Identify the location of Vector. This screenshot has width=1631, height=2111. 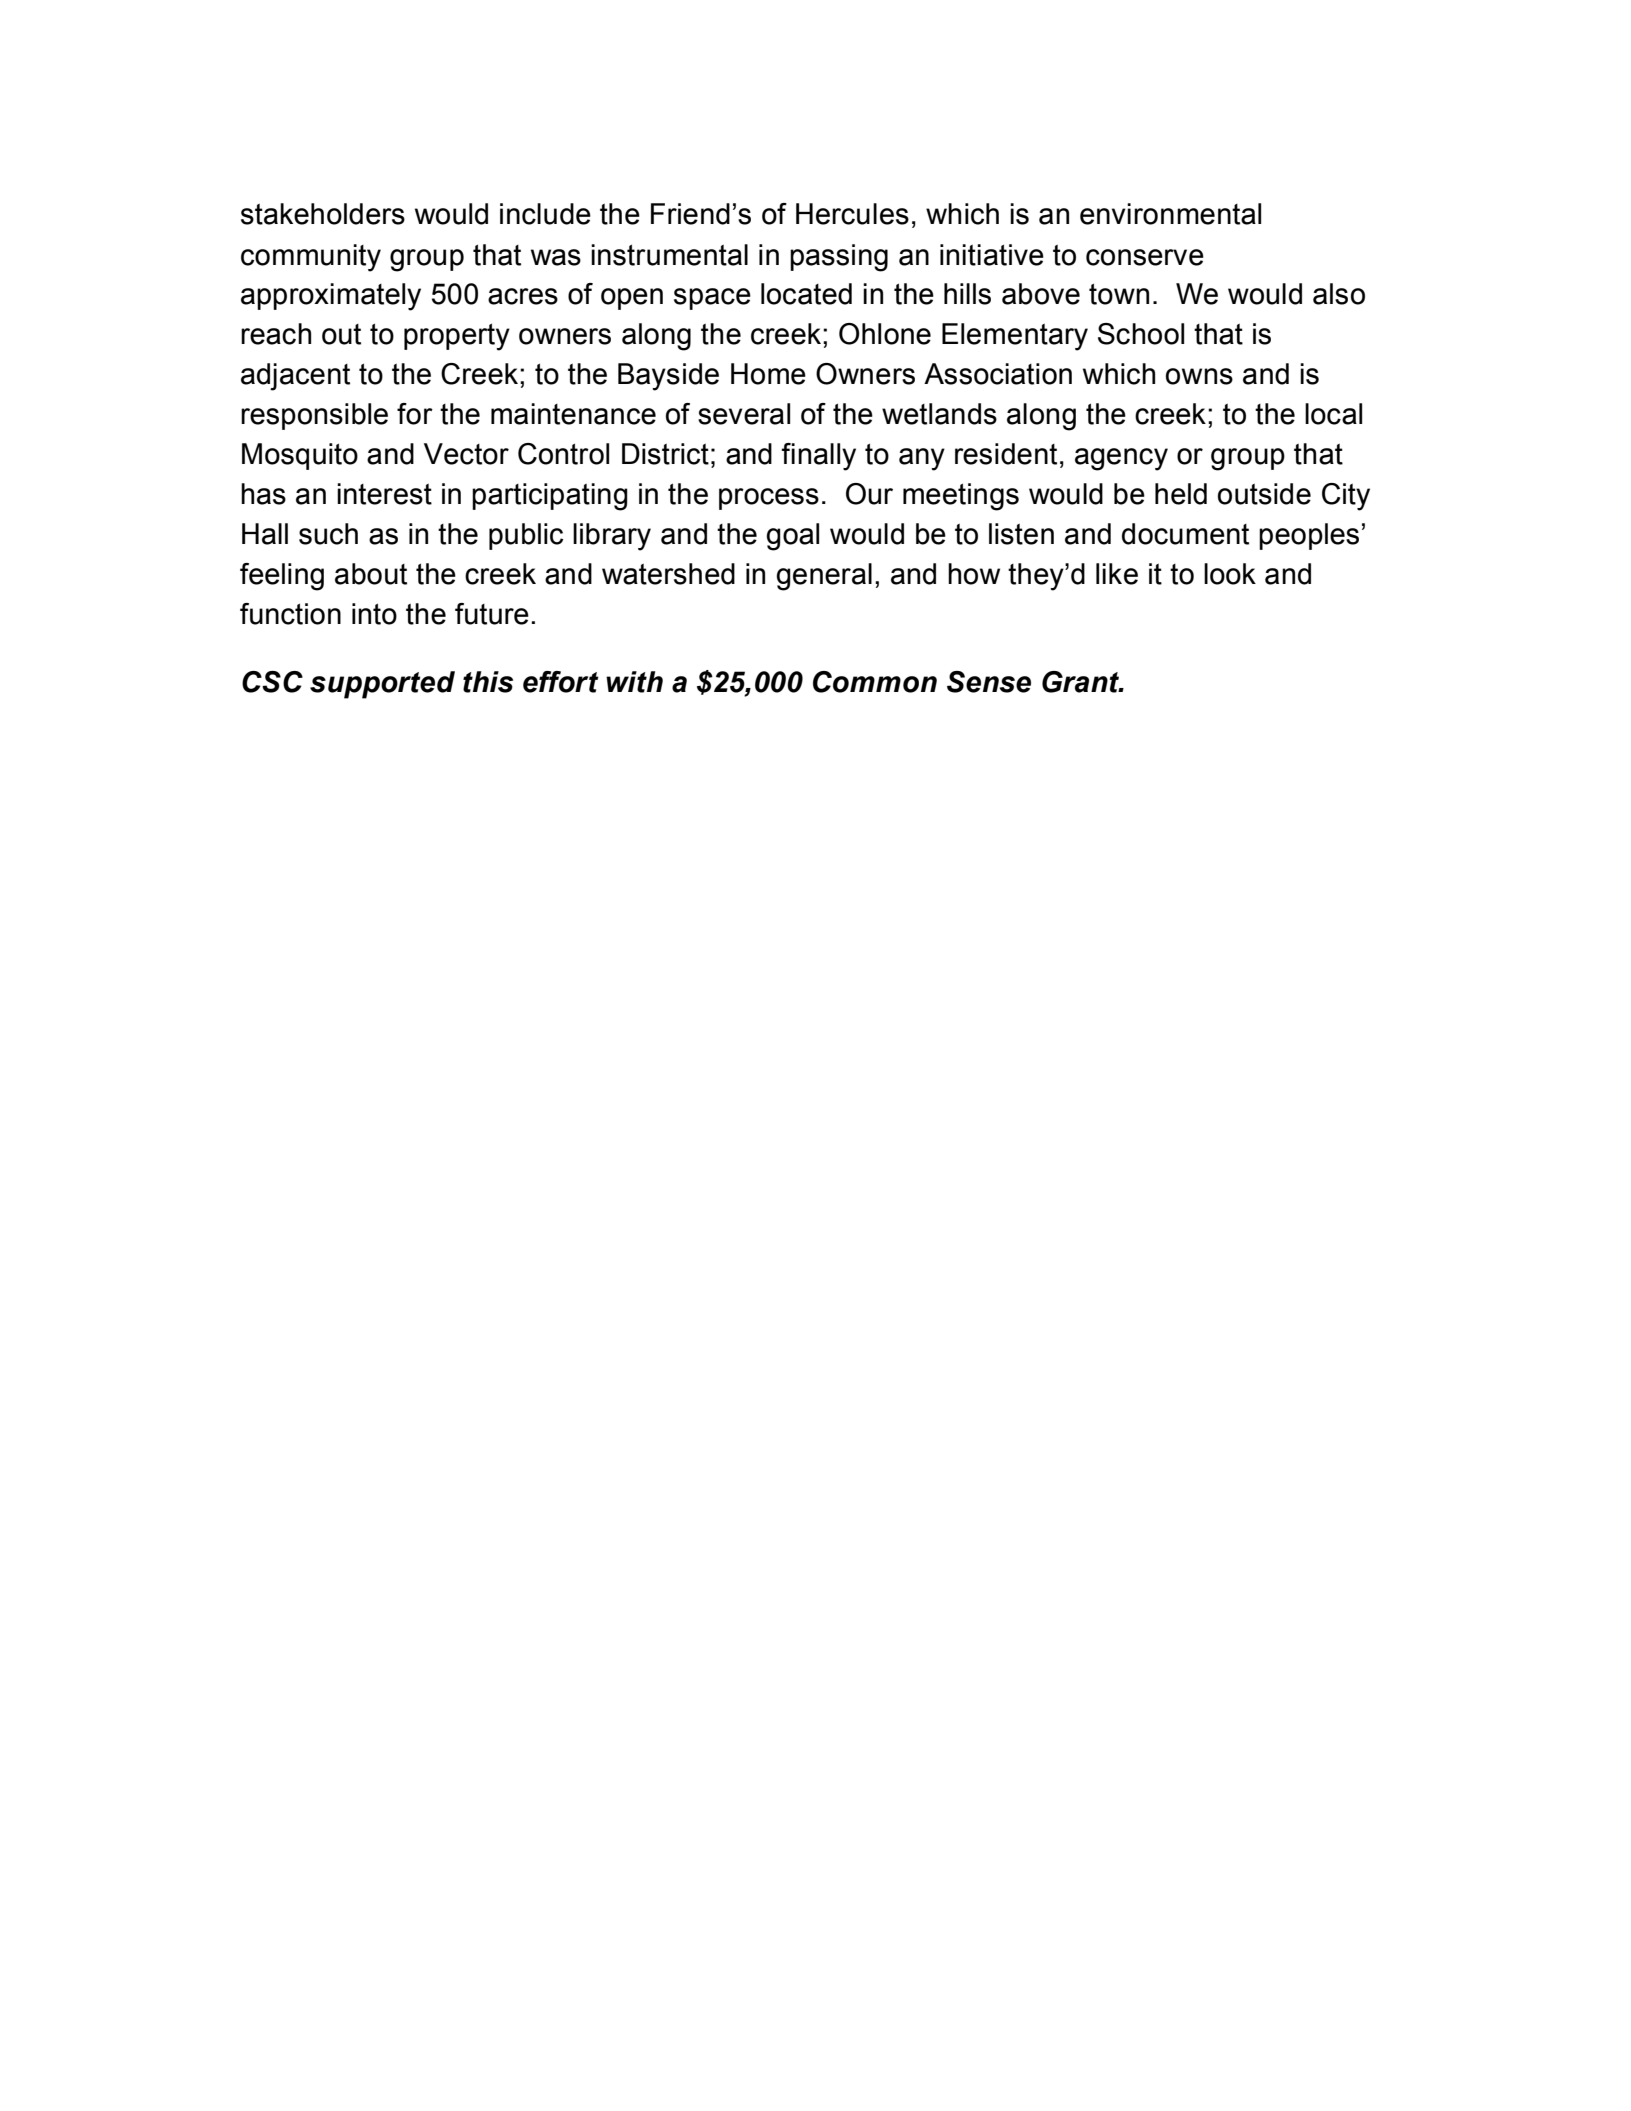
(466, 454).
